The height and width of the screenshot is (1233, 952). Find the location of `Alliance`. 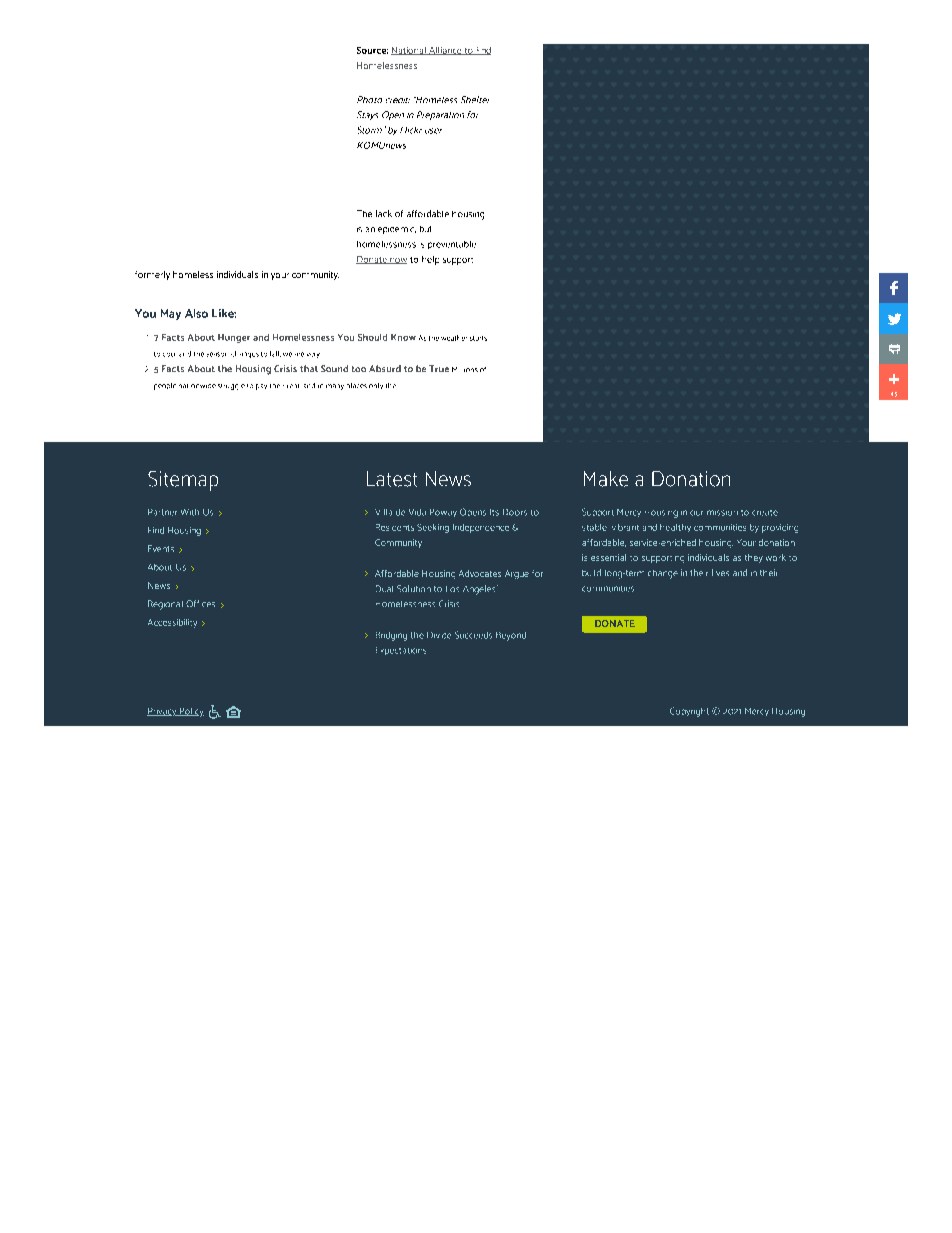

Alliance is located at coordinates (445, 51).
